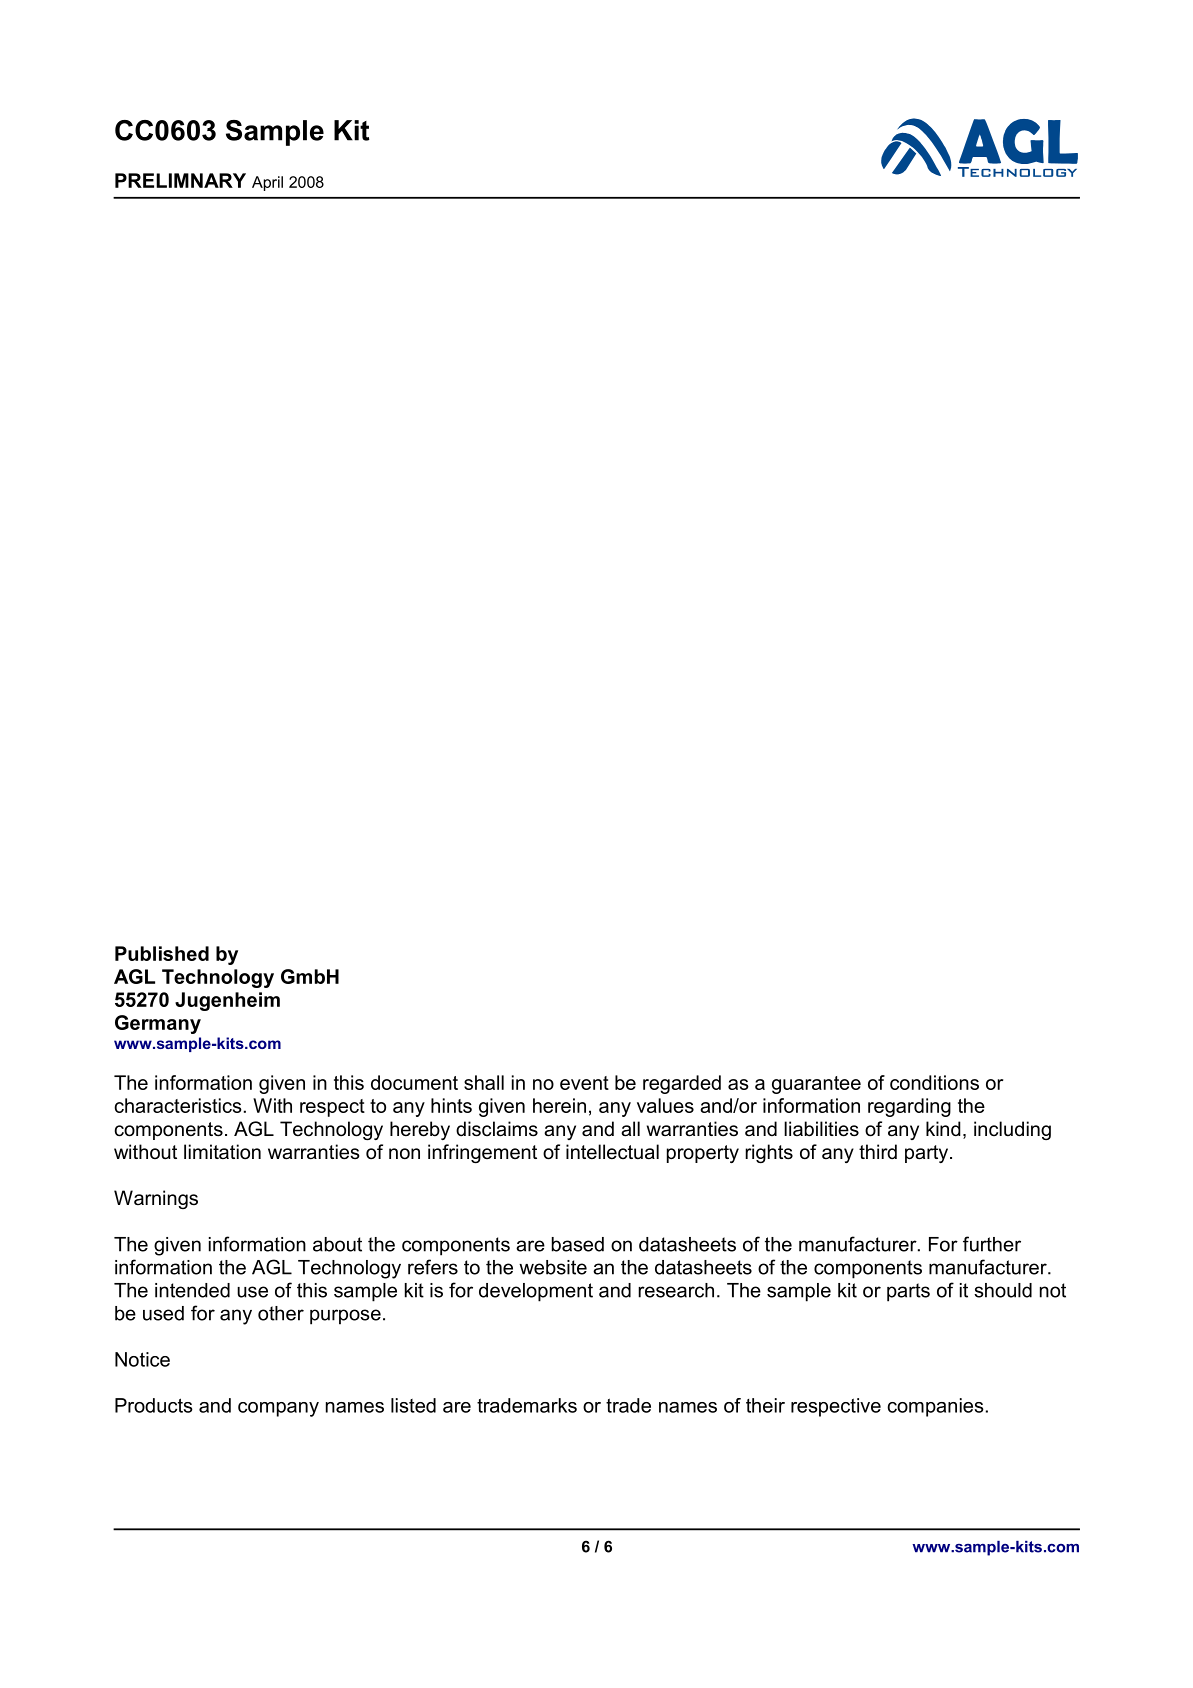 The width and height of the screenshot is (1193, 1688). Describe the element at coordinates (267, 183) in the screenshot. I see `April` at that location.
